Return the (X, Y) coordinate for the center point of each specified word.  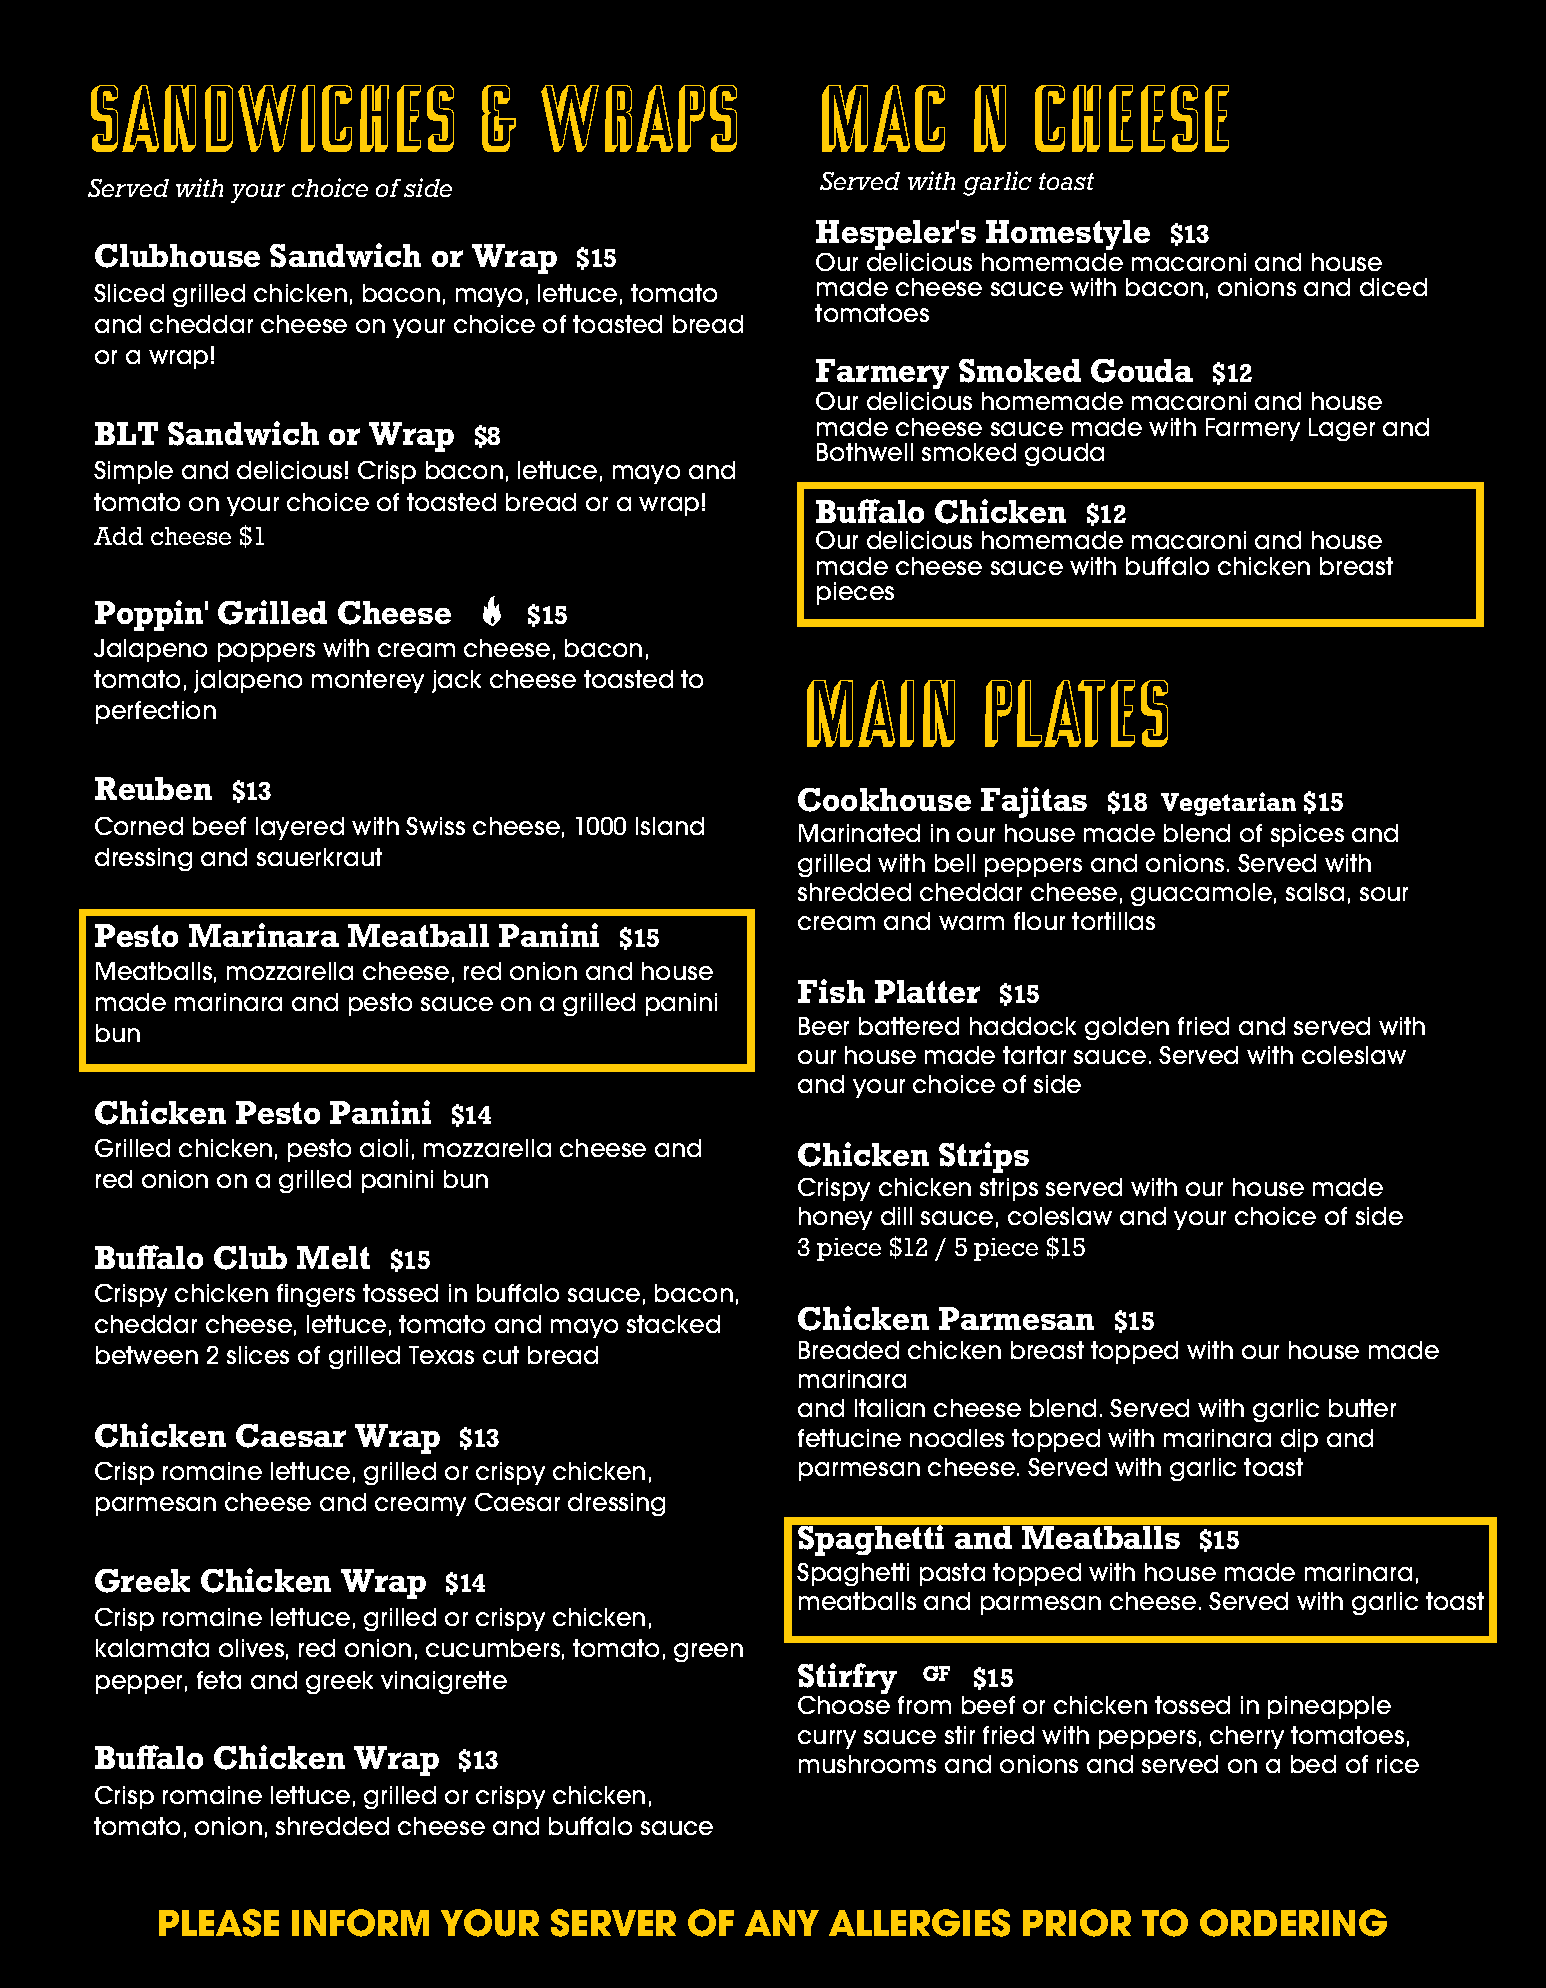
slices (258, 1355)
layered (300, 828)
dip (1299, 1440)
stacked (673, 1324)
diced (1393, 287)
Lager (1342, 429)
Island (670, 826)
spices (1307, 835)
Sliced (129, 293)
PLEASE (219, 1923)
